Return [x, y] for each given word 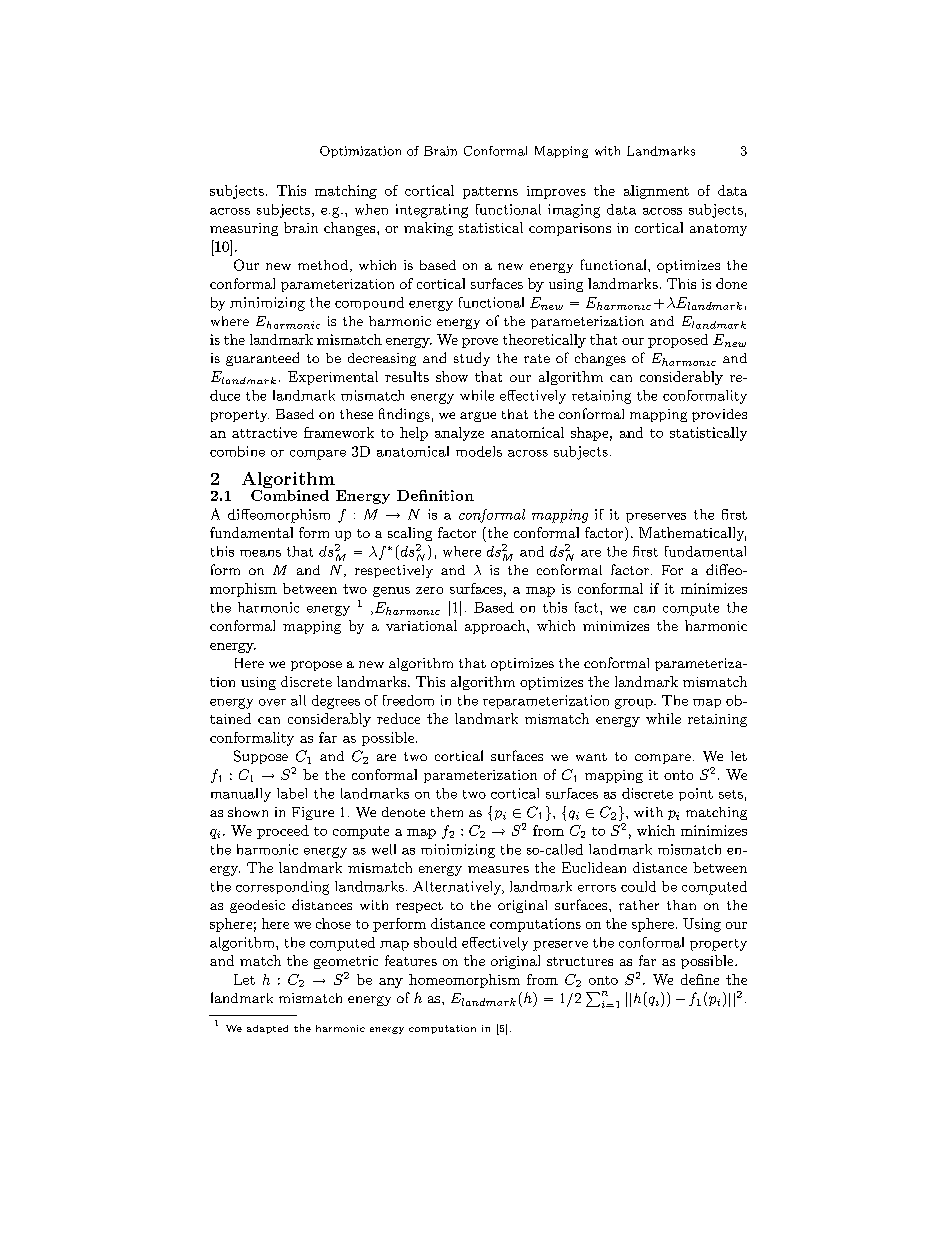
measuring [244, 229]
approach [496, 627]
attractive [264, 432]
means [260, 553]
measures [498, 869]
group [635, 704]
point [696, 794]
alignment [656, 192]
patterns [490, 193]
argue [478, 417]
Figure [313, 813]
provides [719, 415]
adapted [267, 1029]
